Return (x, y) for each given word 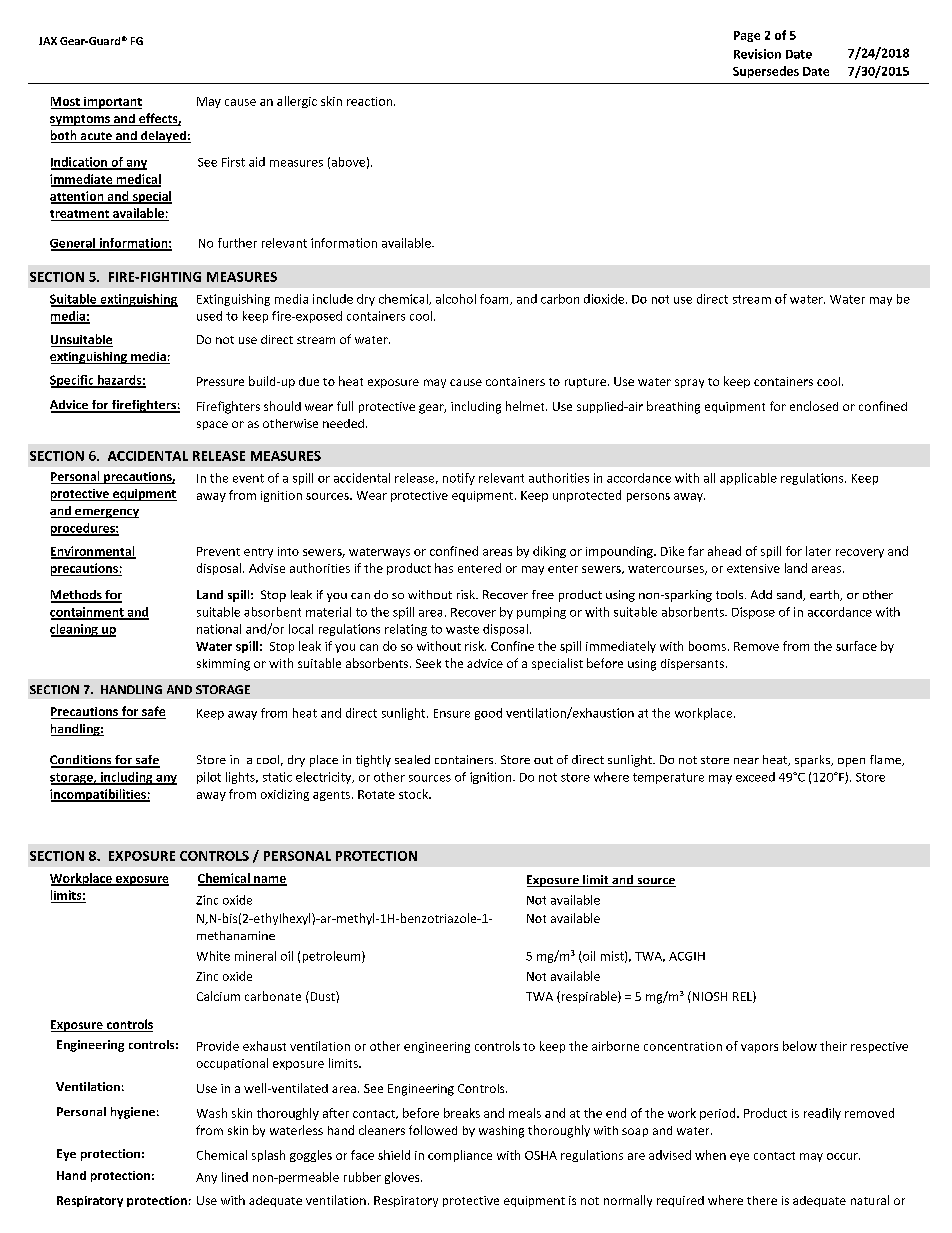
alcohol (456, 299)
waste (462, 629)
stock (415, 794)
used (209, 316)
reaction (371, 101)
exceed (755, 777)
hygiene (133, 1113)
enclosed (814, 406)
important (112, 103)
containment (88, 613)
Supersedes (766, 72)
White (213, 956)
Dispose (753, 613)
